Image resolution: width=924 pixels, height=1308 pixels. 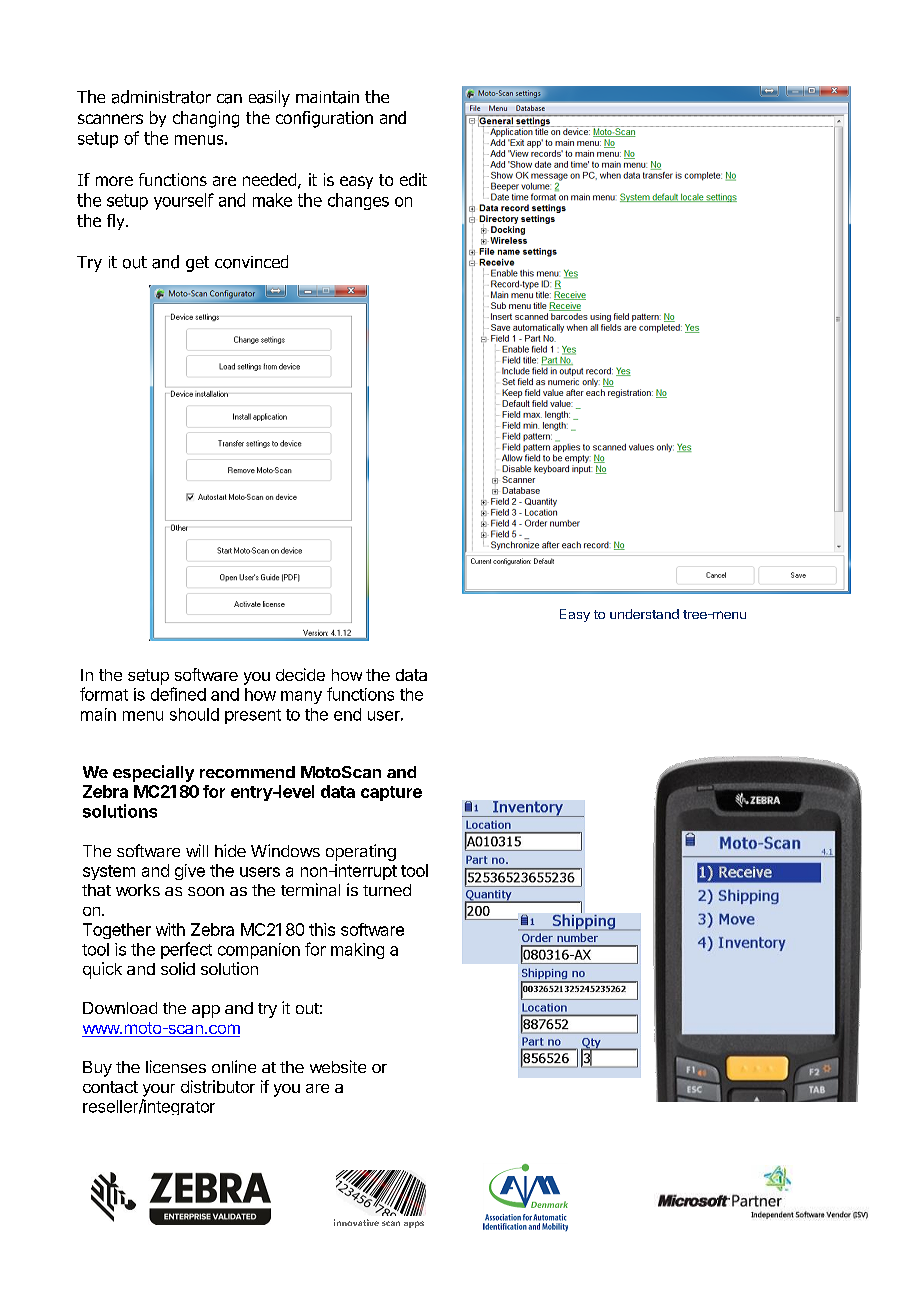 I want to click on configuration, so click(x=324, y=119).
